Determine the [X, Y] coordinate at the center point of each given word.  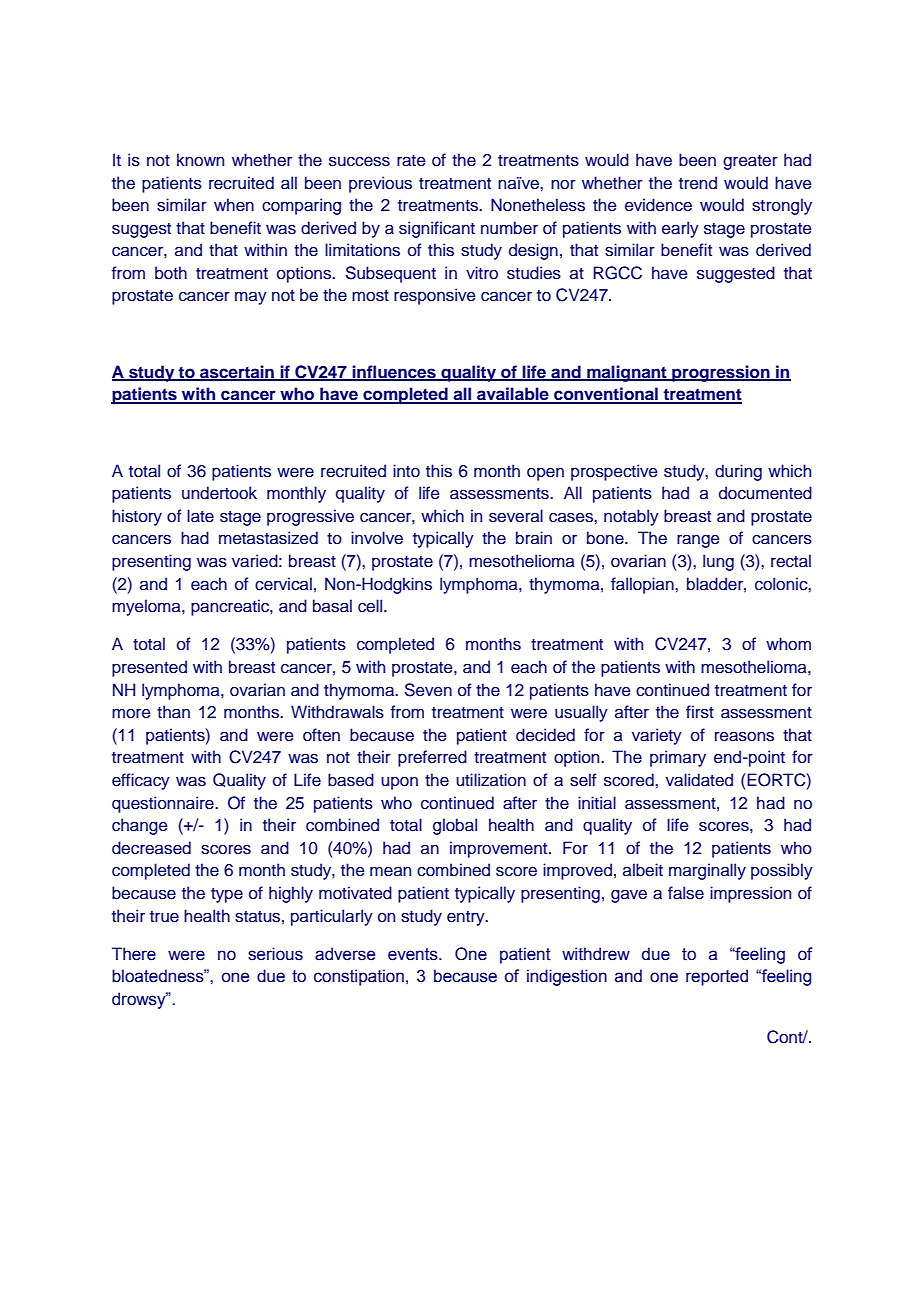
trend [698, 182]
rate [411, 160]
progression [721, 373]
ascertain [237, 372]
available [513, 395]
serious [275, 954]
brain [534, 537]
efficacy [141, 781]
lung [718, 562]
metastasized [268, 538]
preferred [432, 758]
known [200, 159]
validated [699, 780]
